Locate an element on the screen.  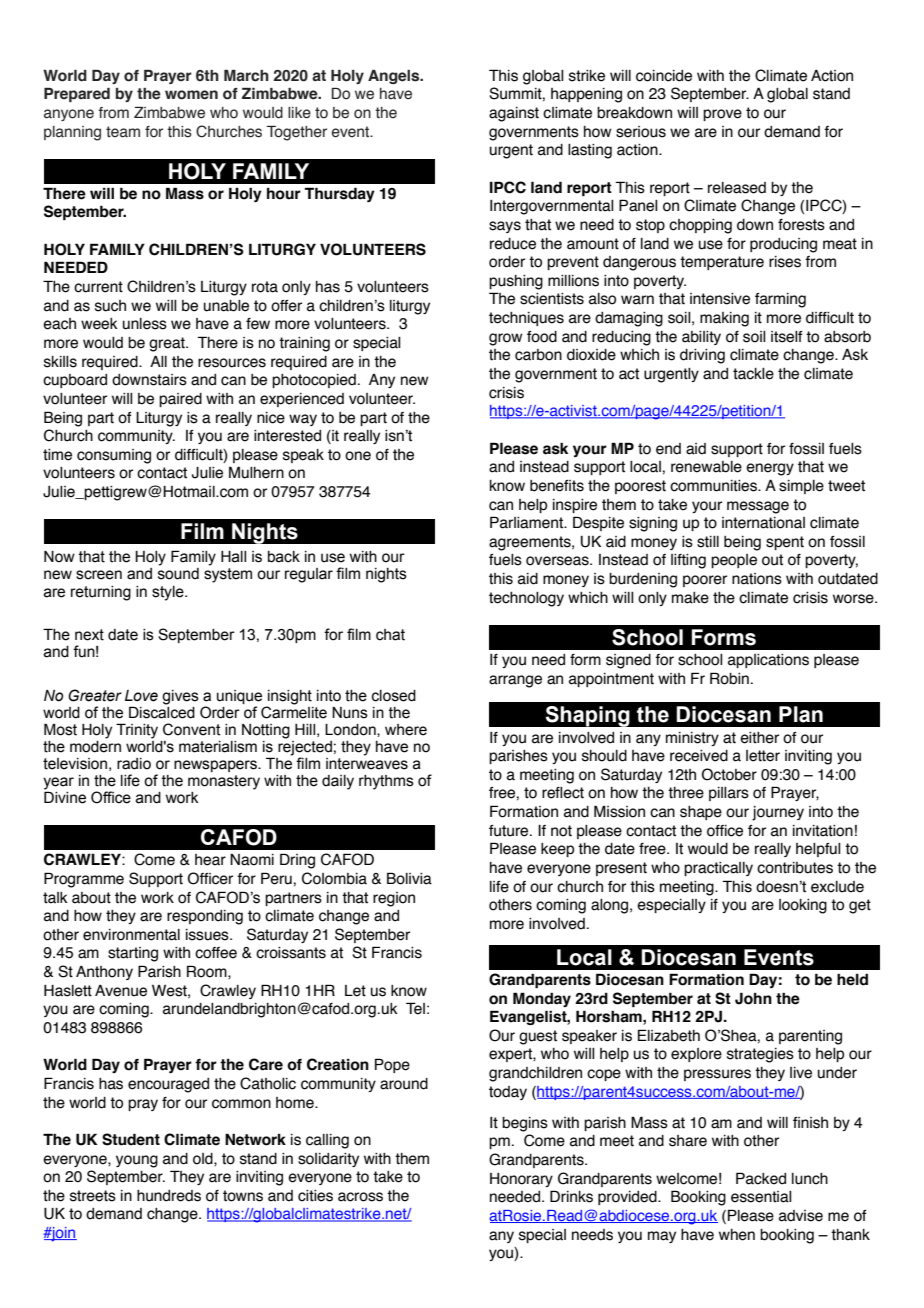
energy is located at coordinates (770, 469).
